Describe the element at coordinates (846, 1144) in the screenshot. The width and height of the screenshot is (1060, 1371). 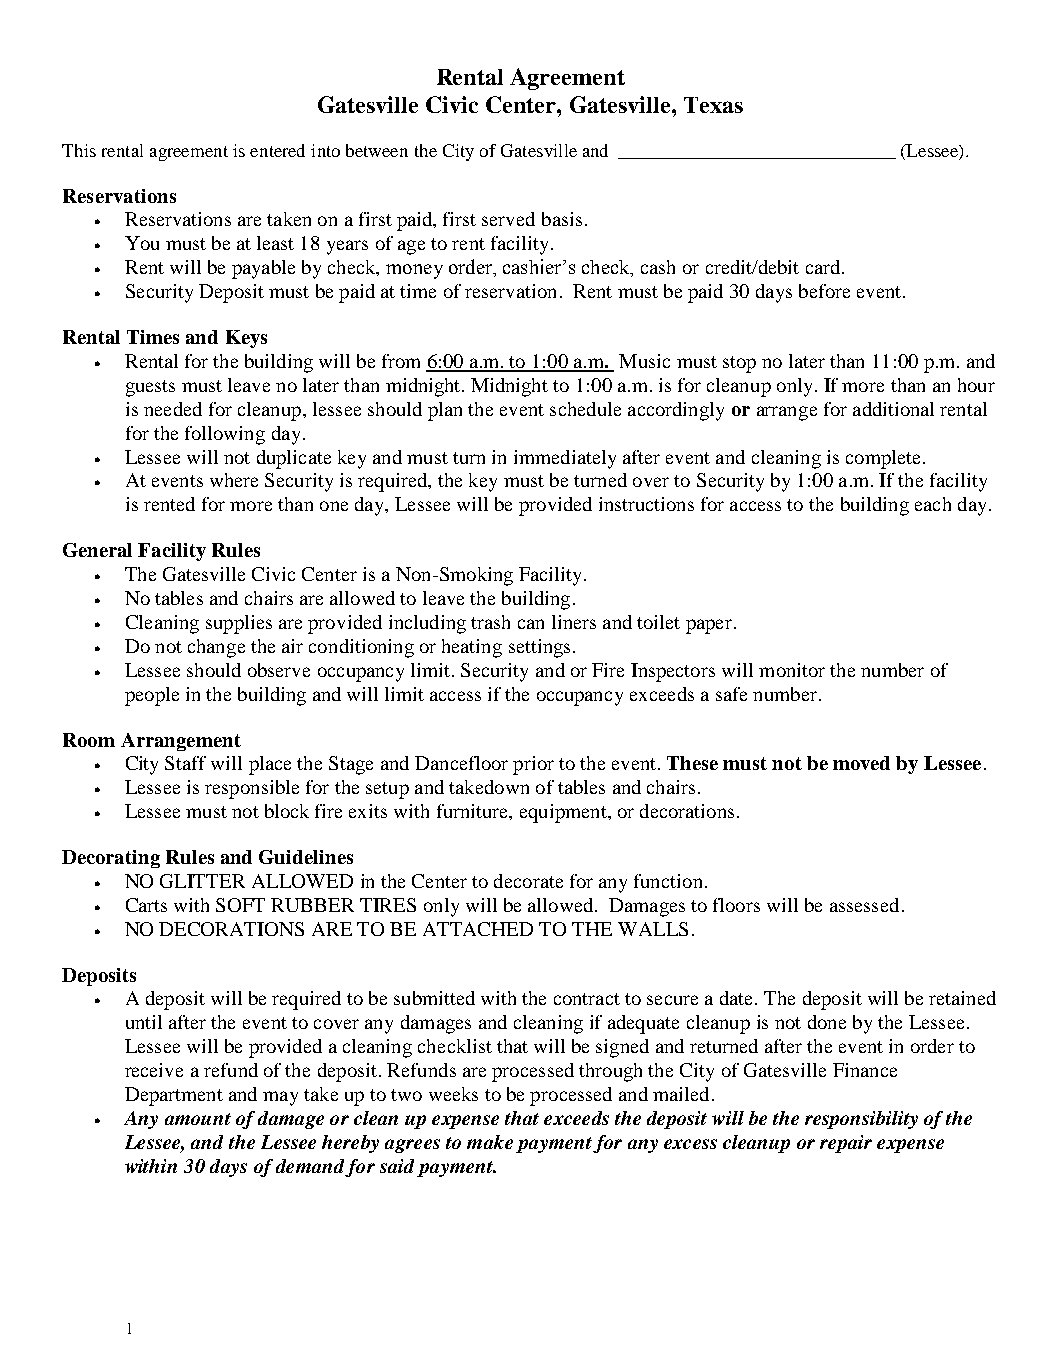
I see `repair` at that location.
